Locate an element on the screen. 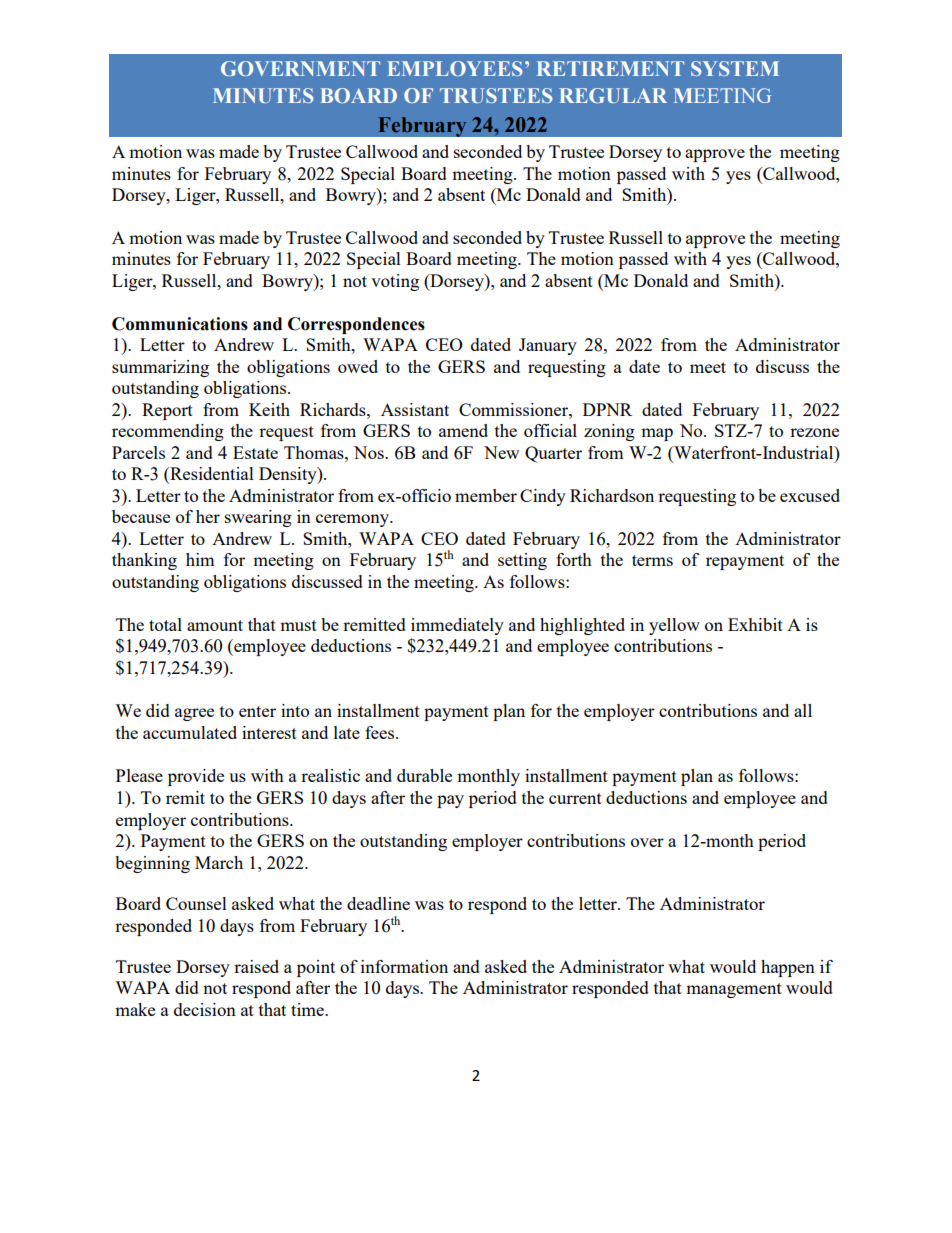 Image resolution: width=952 pixels, height=1233 pixels. setting is located at coordinates (522, 561).
